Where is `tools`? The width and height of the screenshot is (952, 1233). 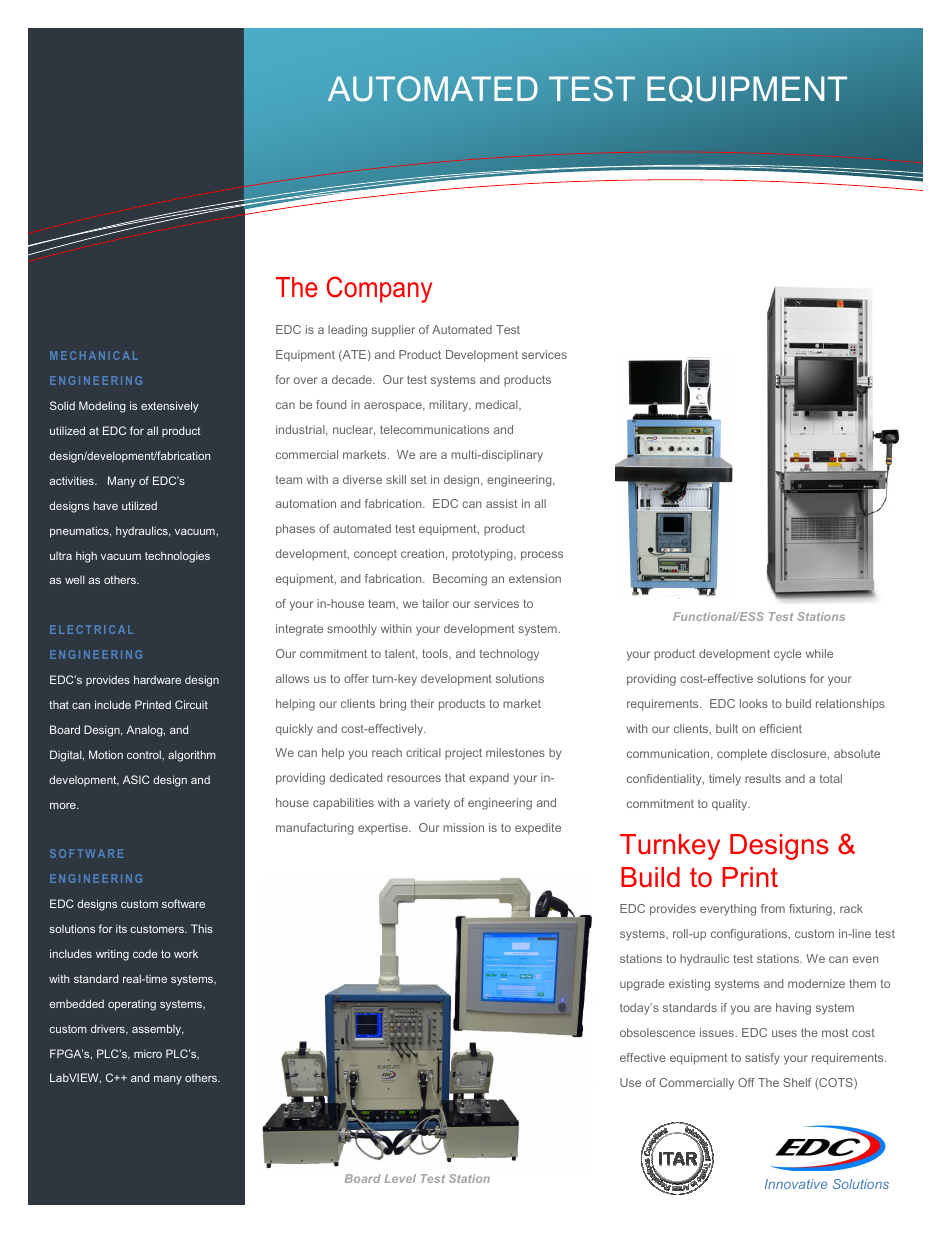
tools is located at coordinates (436, 654).
